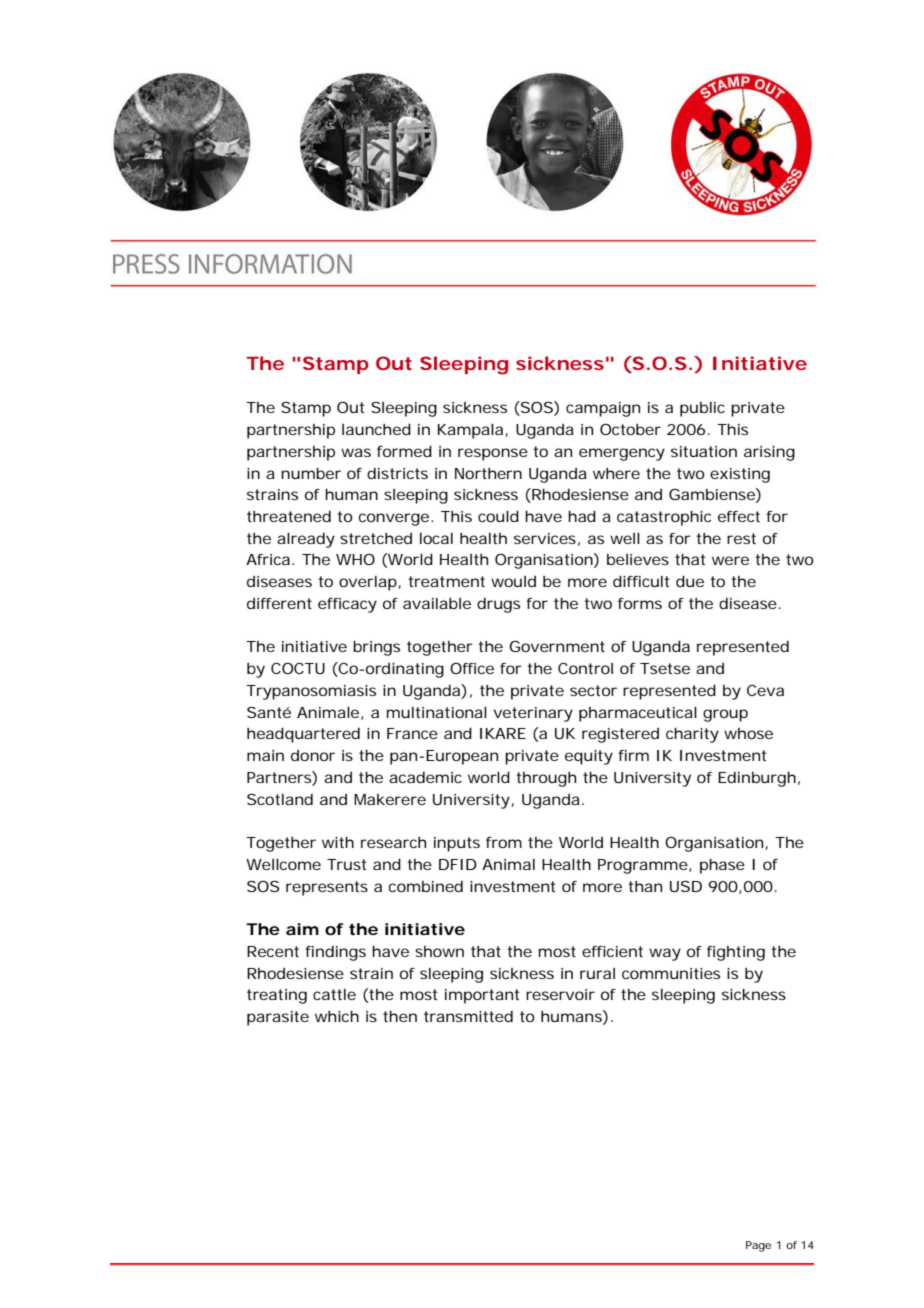 The height and width of the image is (1308, 924). Describe the element at coordinates (704, 451) in the image. I see `situation` at that location.
